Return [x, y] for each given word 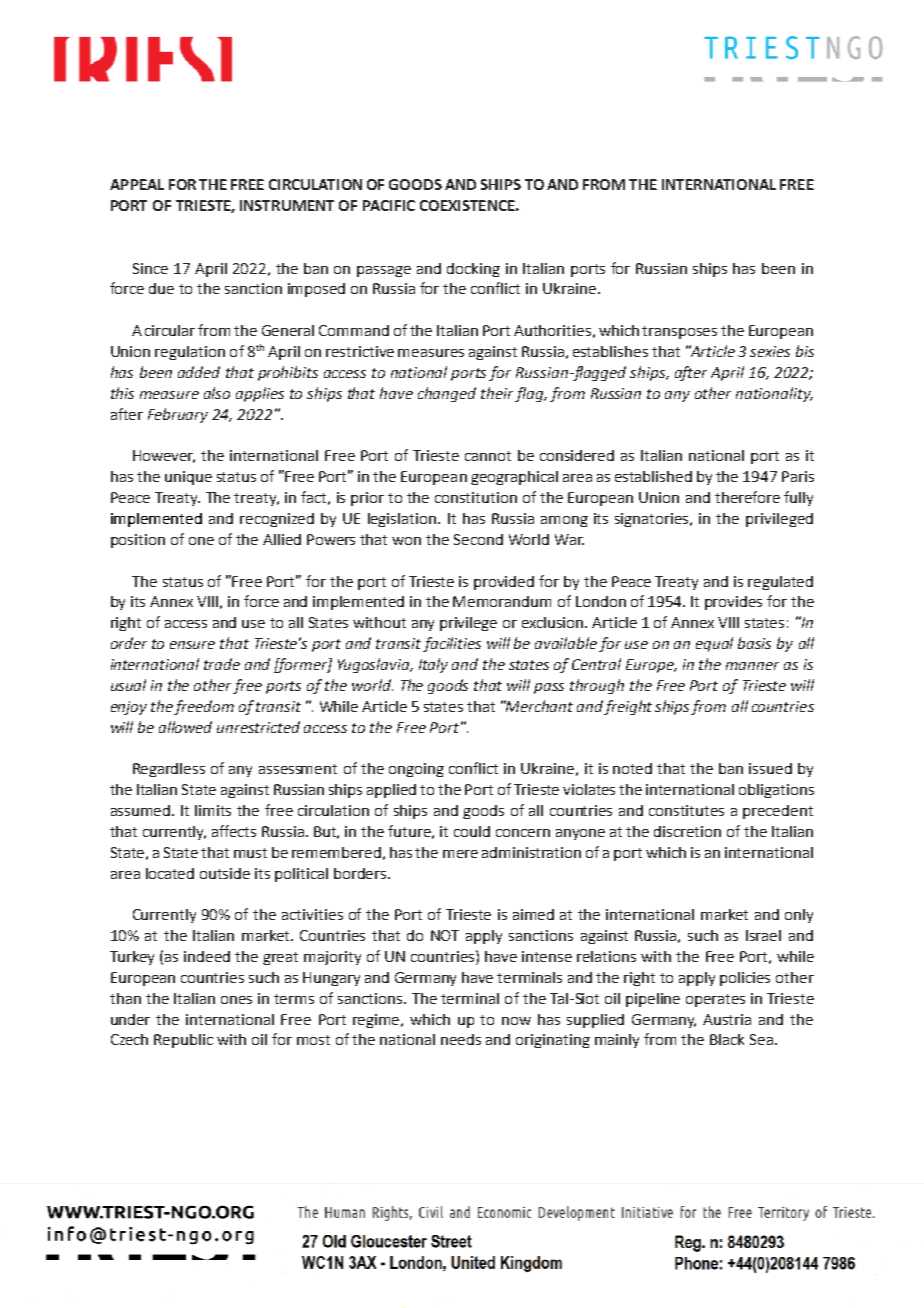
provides [733, 603]
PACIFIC [389, 205]
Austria [727, 1019]
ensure [192, 645]
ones [236, 1000]
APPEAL [137, 184]
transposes [679, 332]
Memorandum [502, 601]
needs [461, 1039]
